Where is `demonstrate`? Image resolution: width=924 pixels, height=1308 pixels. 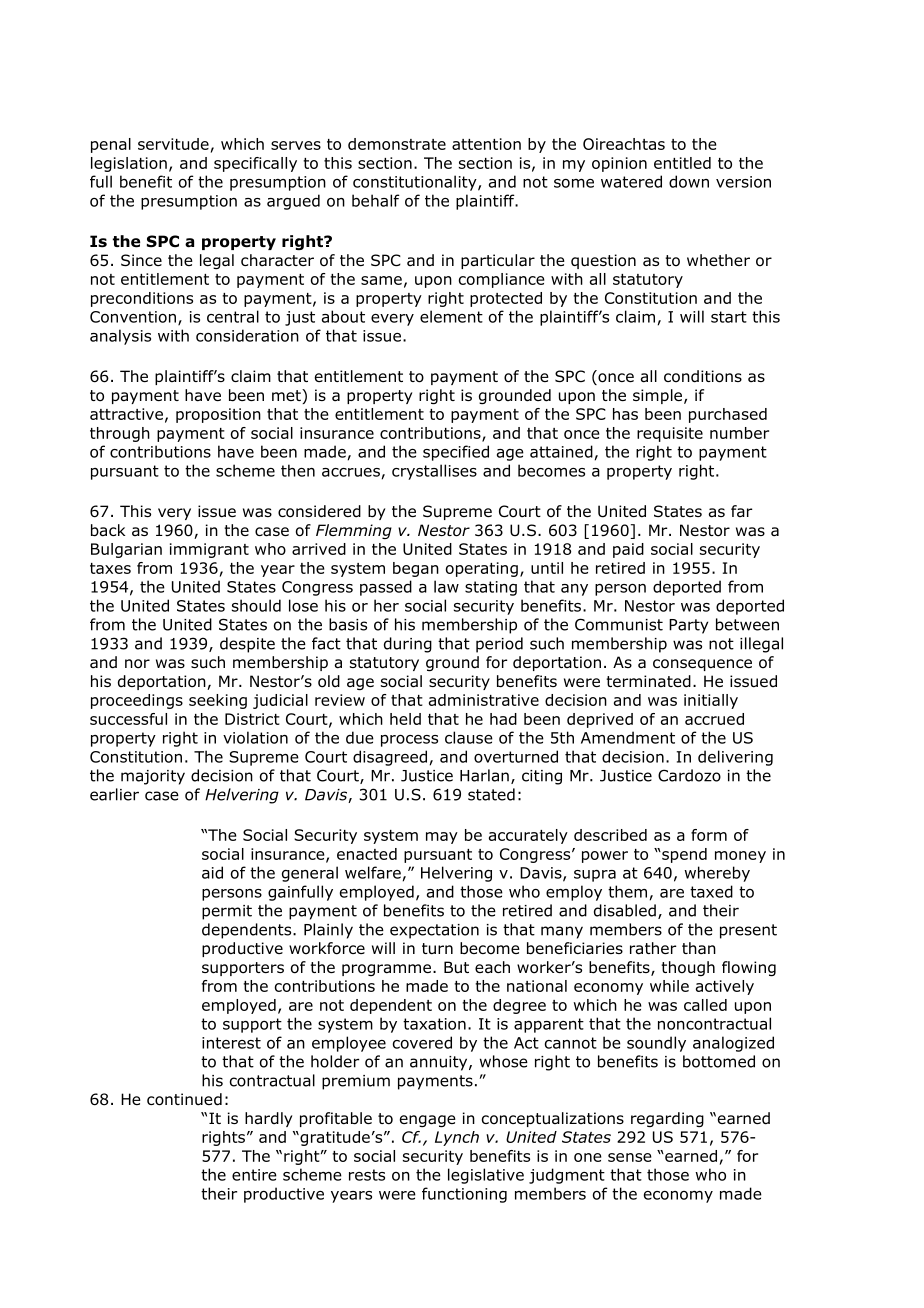
demonstrate is located at coordinates (397, 144).
